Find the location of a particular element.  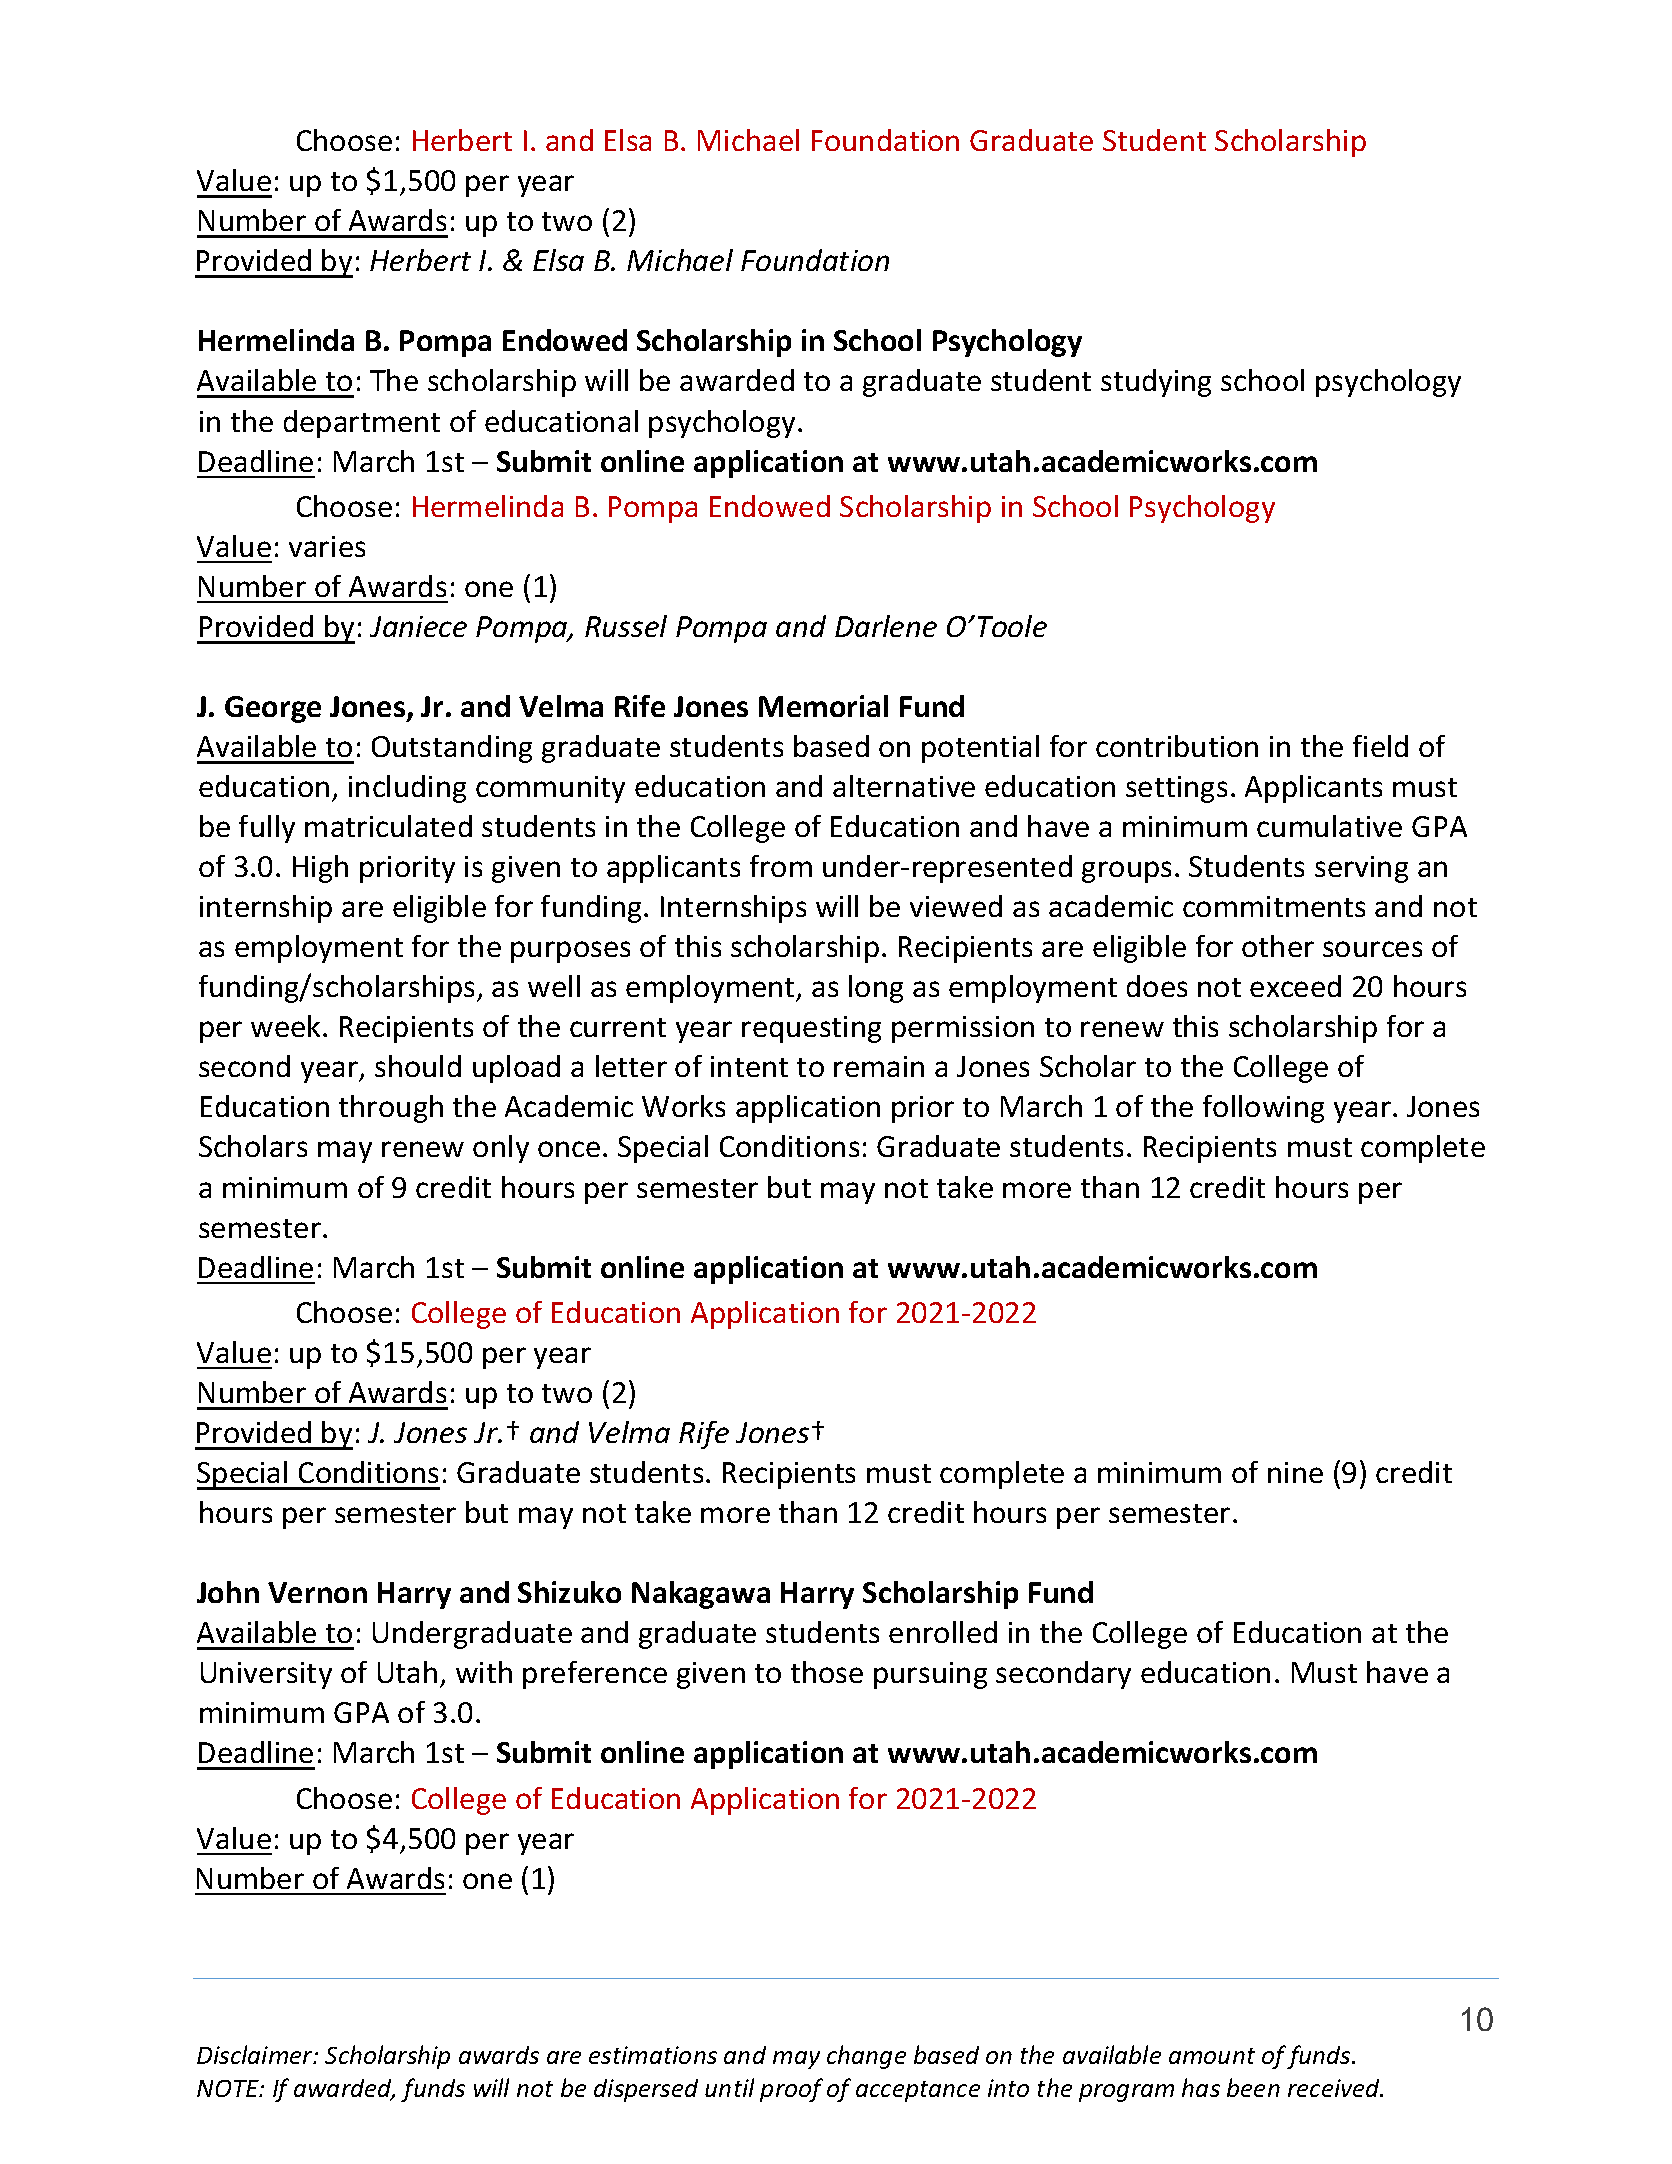

nine is located at coordinates (1295, 1472).
